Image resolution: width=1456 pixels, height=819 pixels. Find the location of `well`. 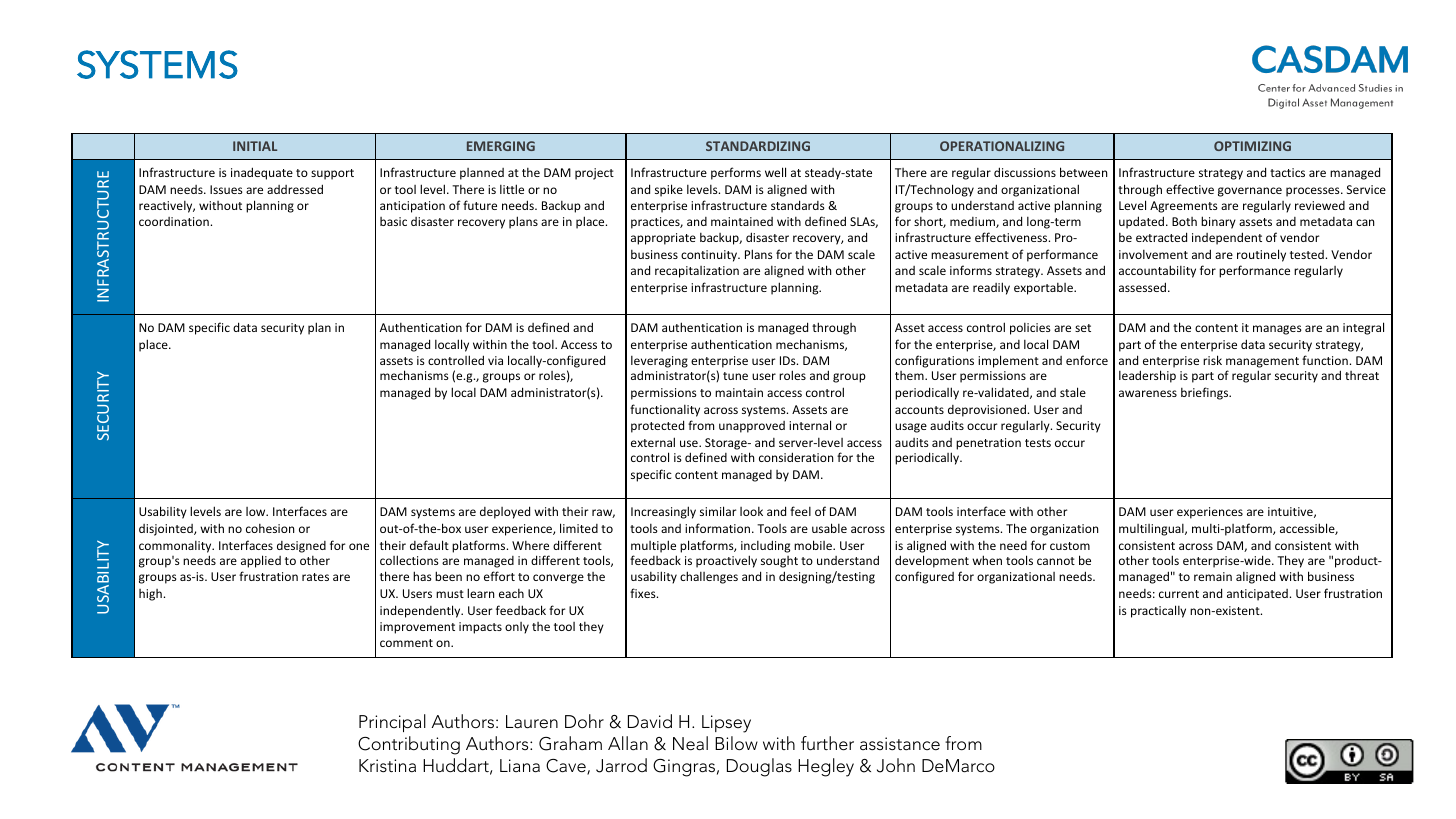

well is located at coordinates (775, 172).
